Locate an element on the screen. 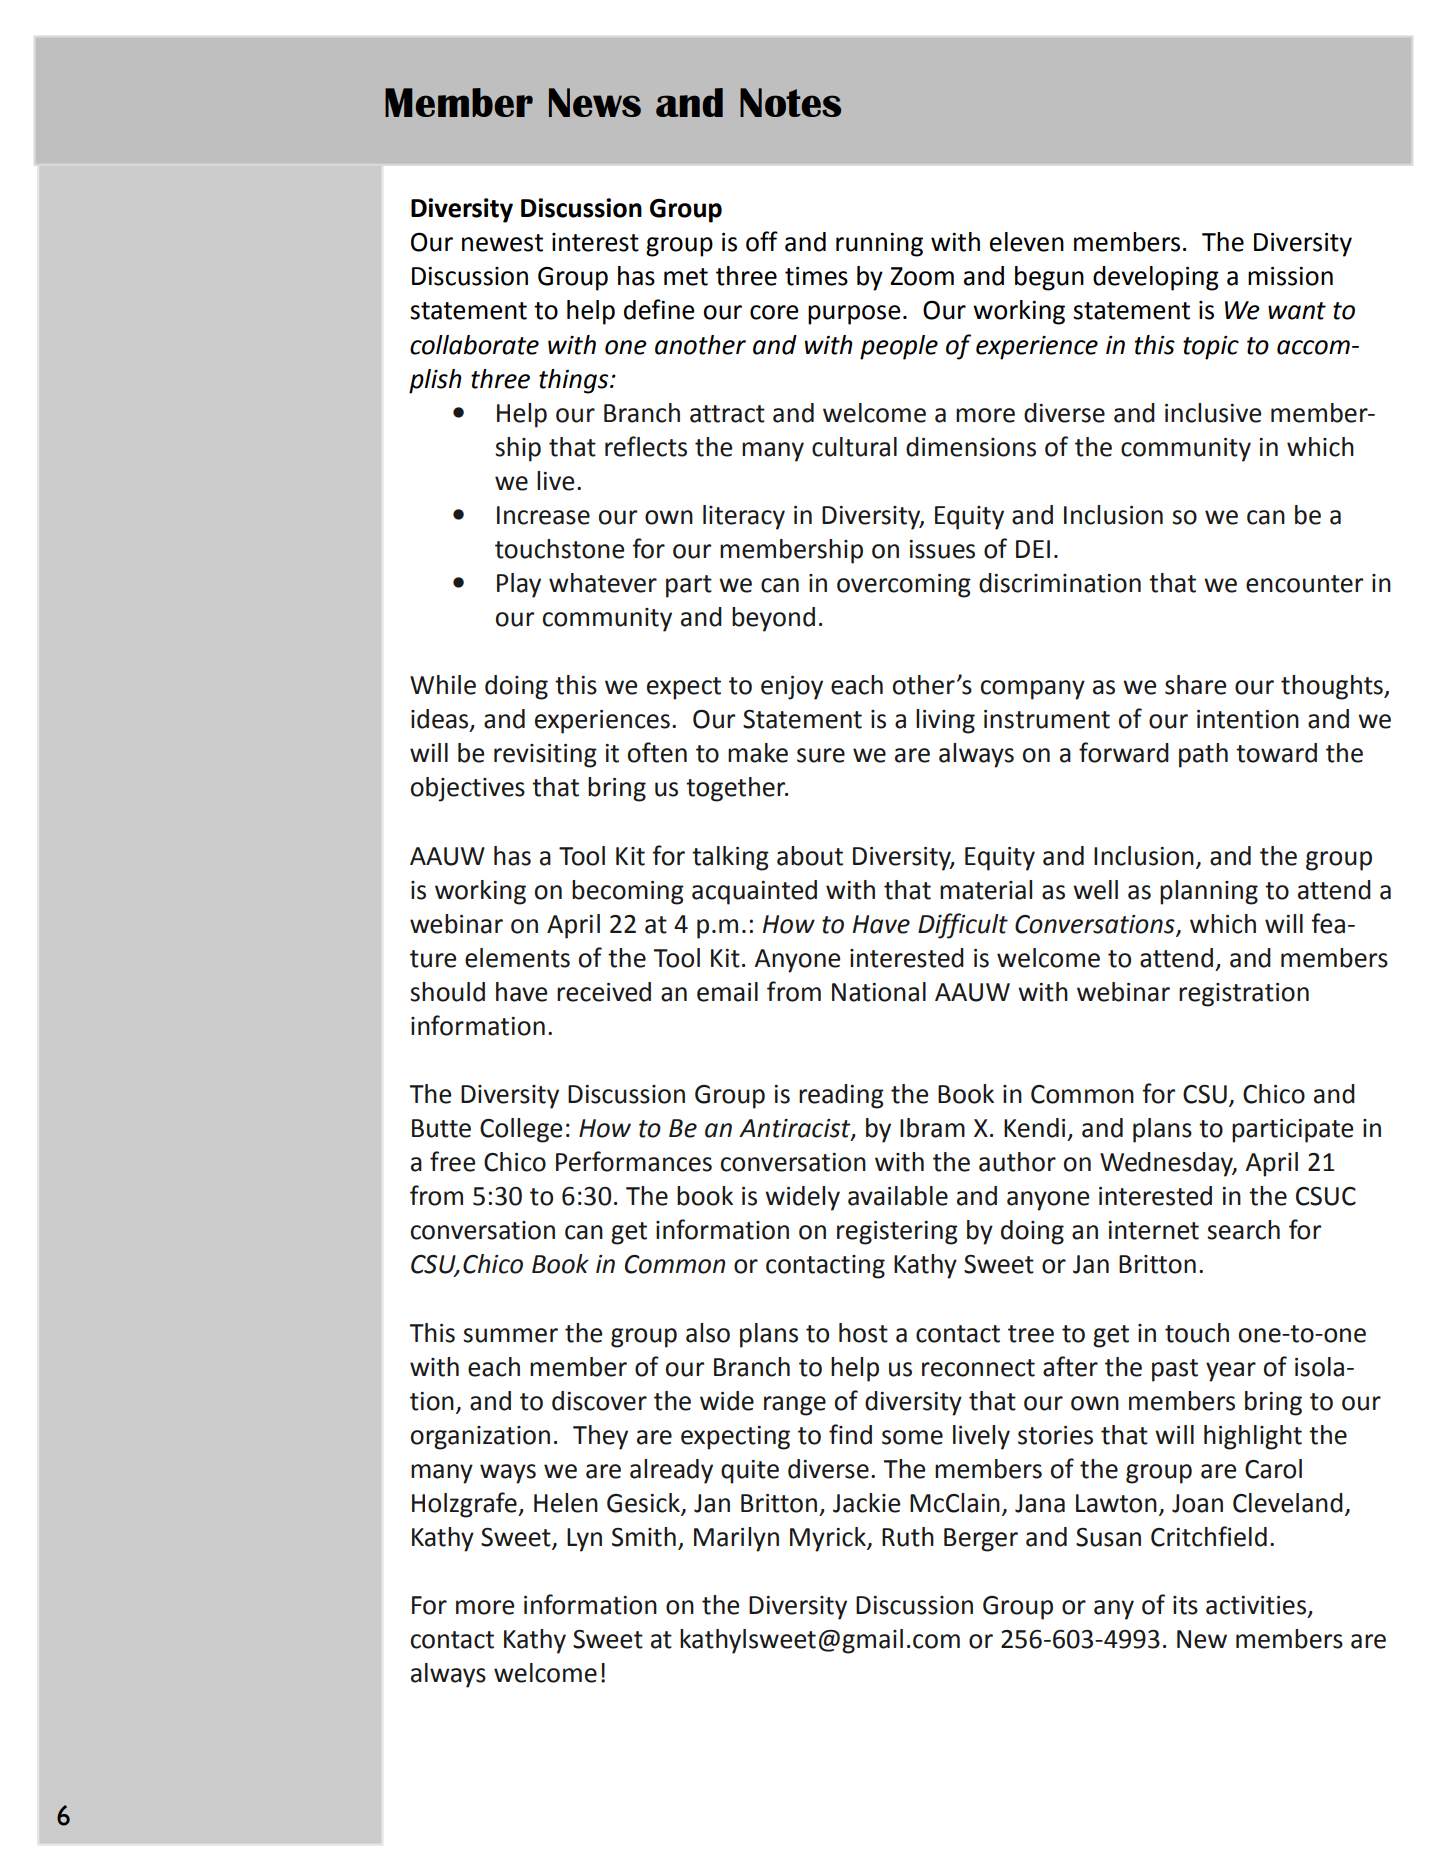  activities is located at coordinates (1257, 1606).
